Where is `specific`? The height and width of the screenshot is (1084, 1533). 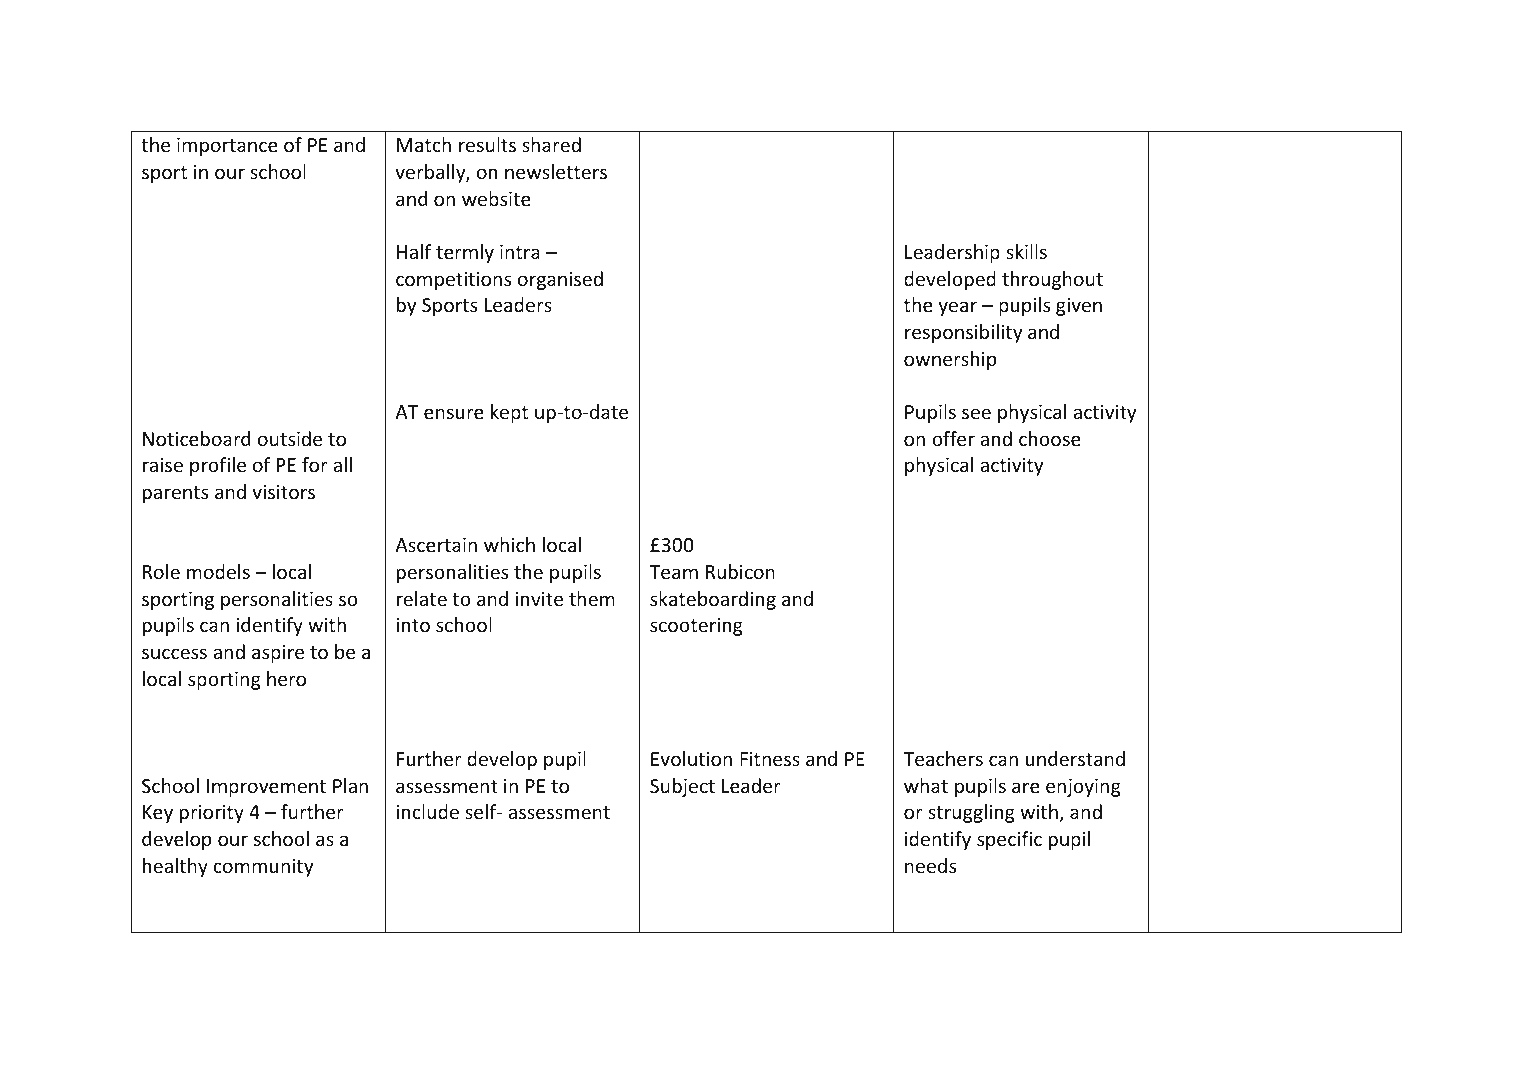 specific is located at coordinates (1009, 840).
